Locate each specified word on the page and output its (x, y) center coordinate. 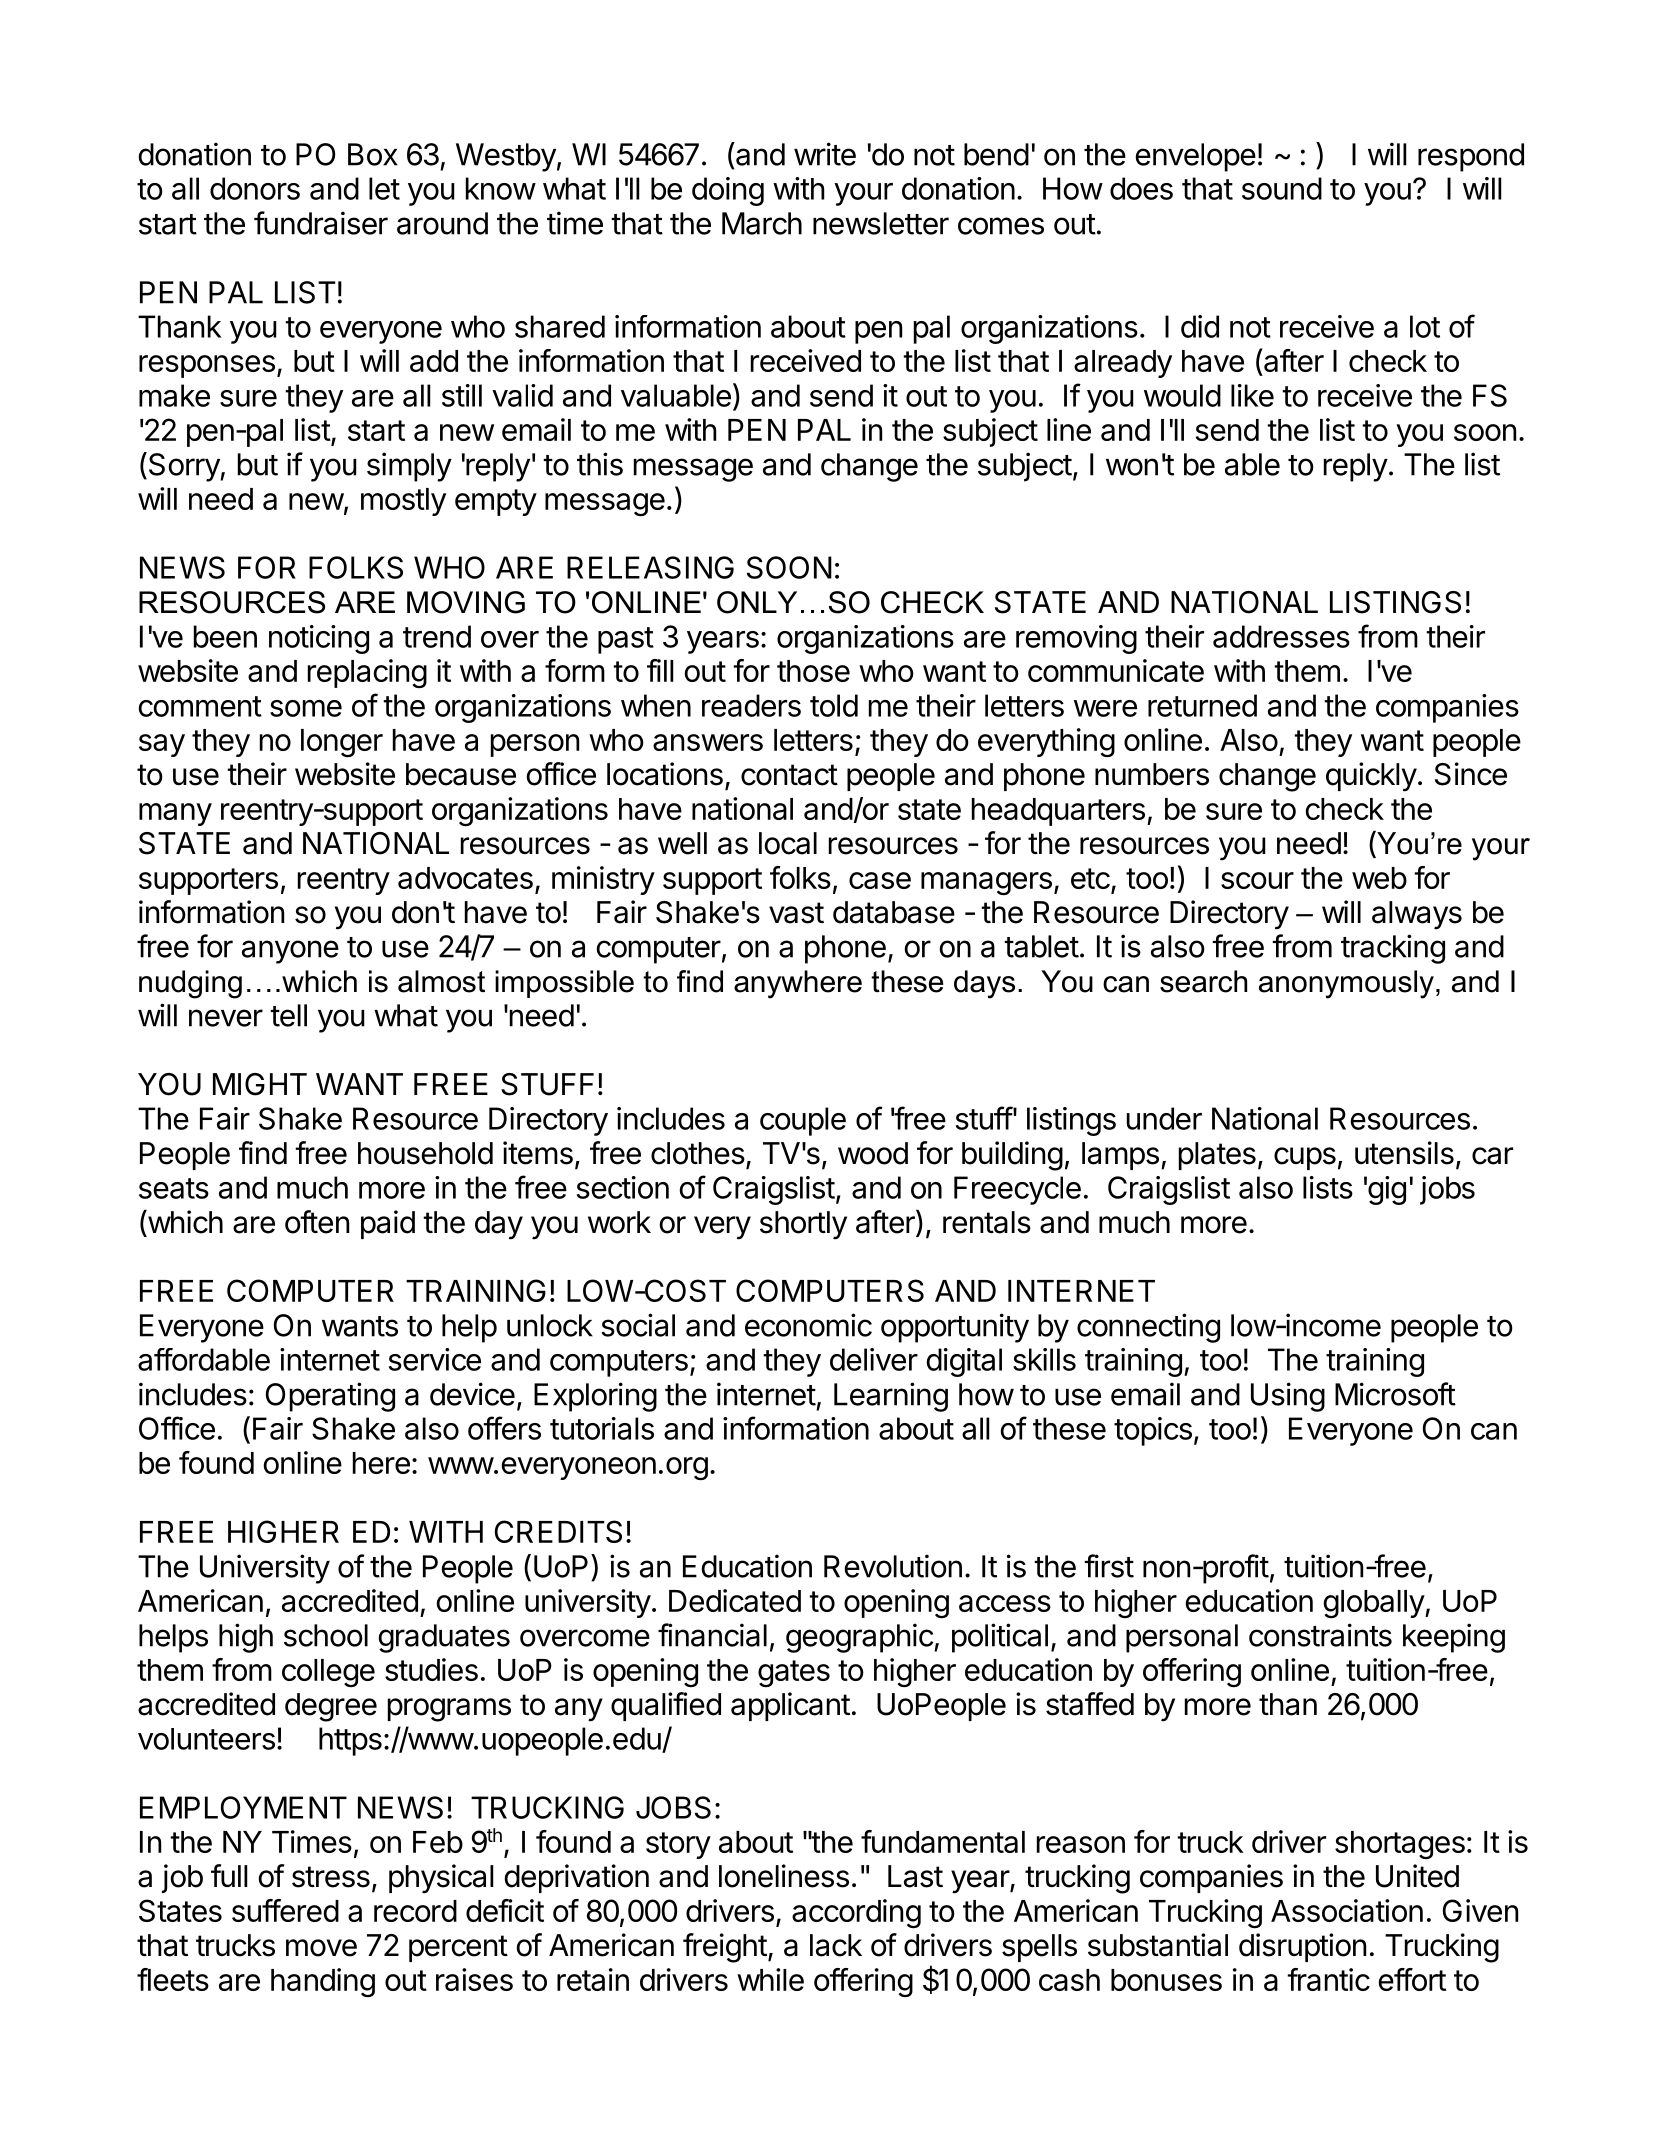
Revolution (893, 1566)
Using (1288, 1397)
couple (803, 1121)
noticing (319, 639)
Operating (330, 1397)
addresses (1281, 636)
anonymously (1346, 984)
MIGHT (260, 1084)
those (813, 671)
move (321, 1948)
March (762, 223)
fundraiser (321, 223)
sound (1282, 188)
